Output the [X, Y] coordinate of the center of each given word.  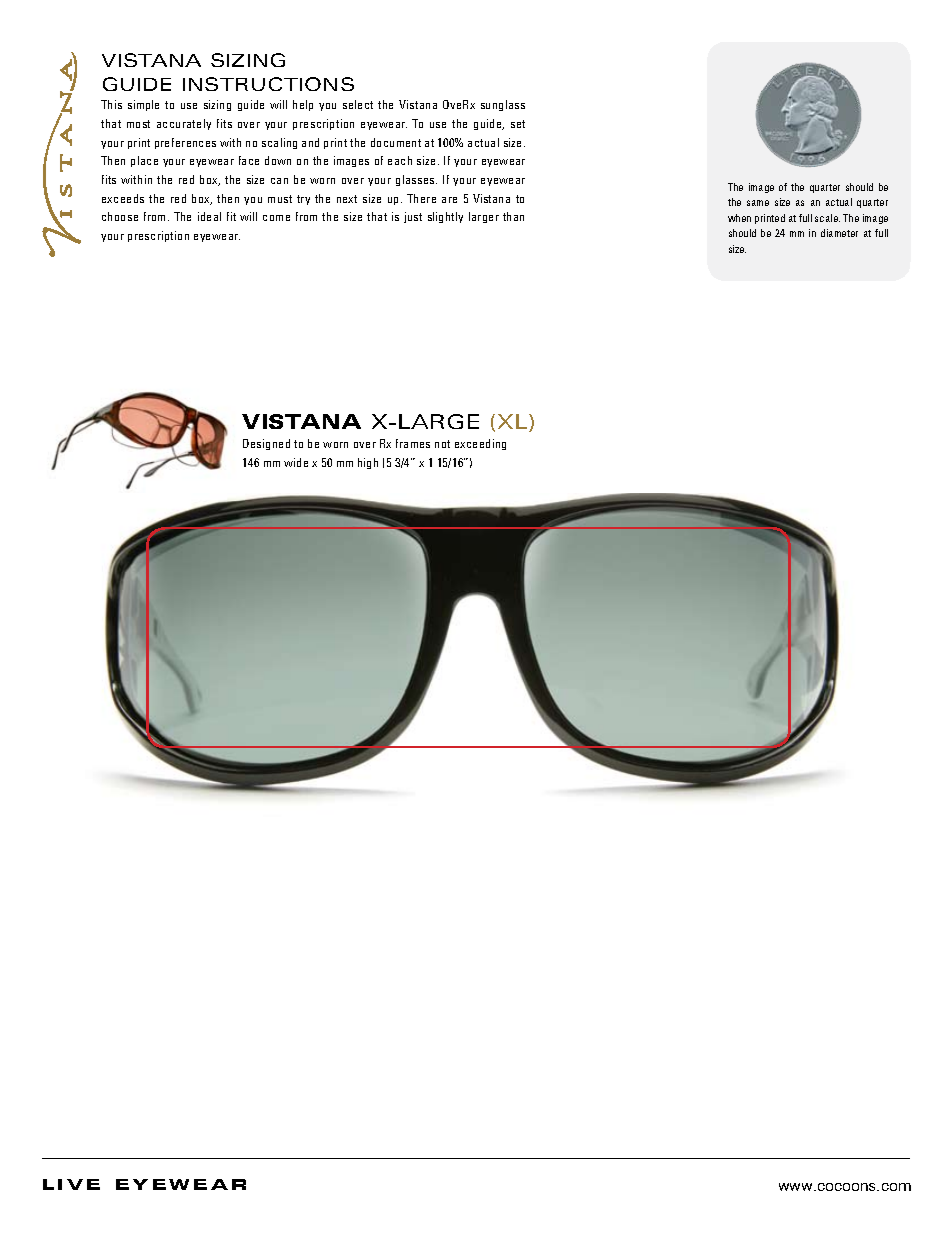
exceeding [480, 444]
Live [71, 1184]
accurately [184, 124]
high [368, 463]
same [758, 203]
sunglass [503, 105]
